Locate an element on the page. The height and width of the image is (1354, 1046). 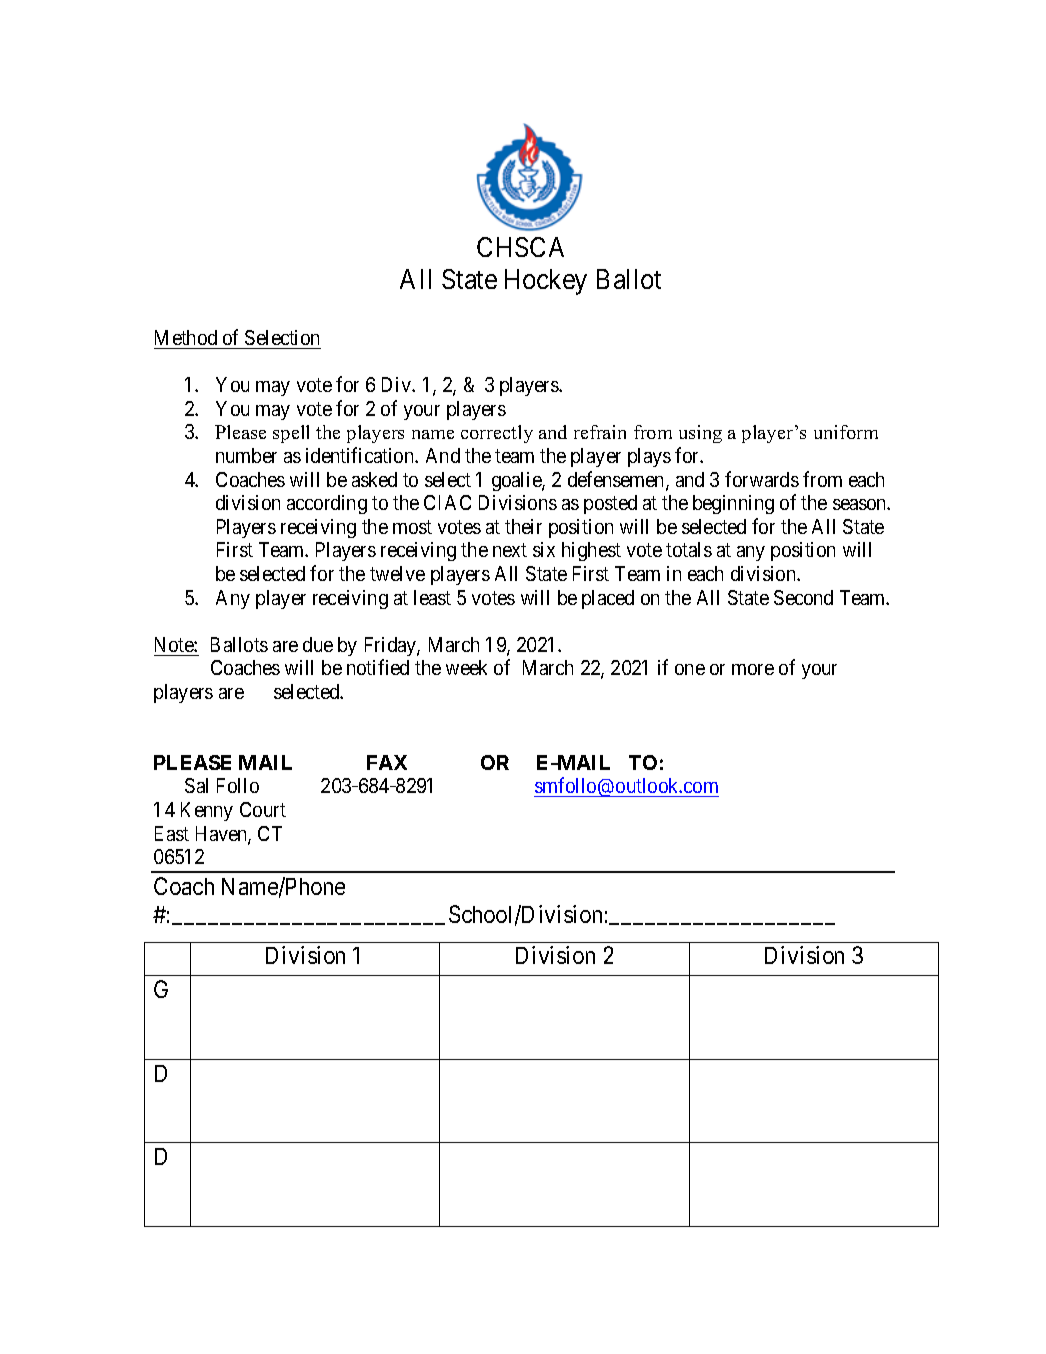
twelve is located at coordinates (397, 573).
